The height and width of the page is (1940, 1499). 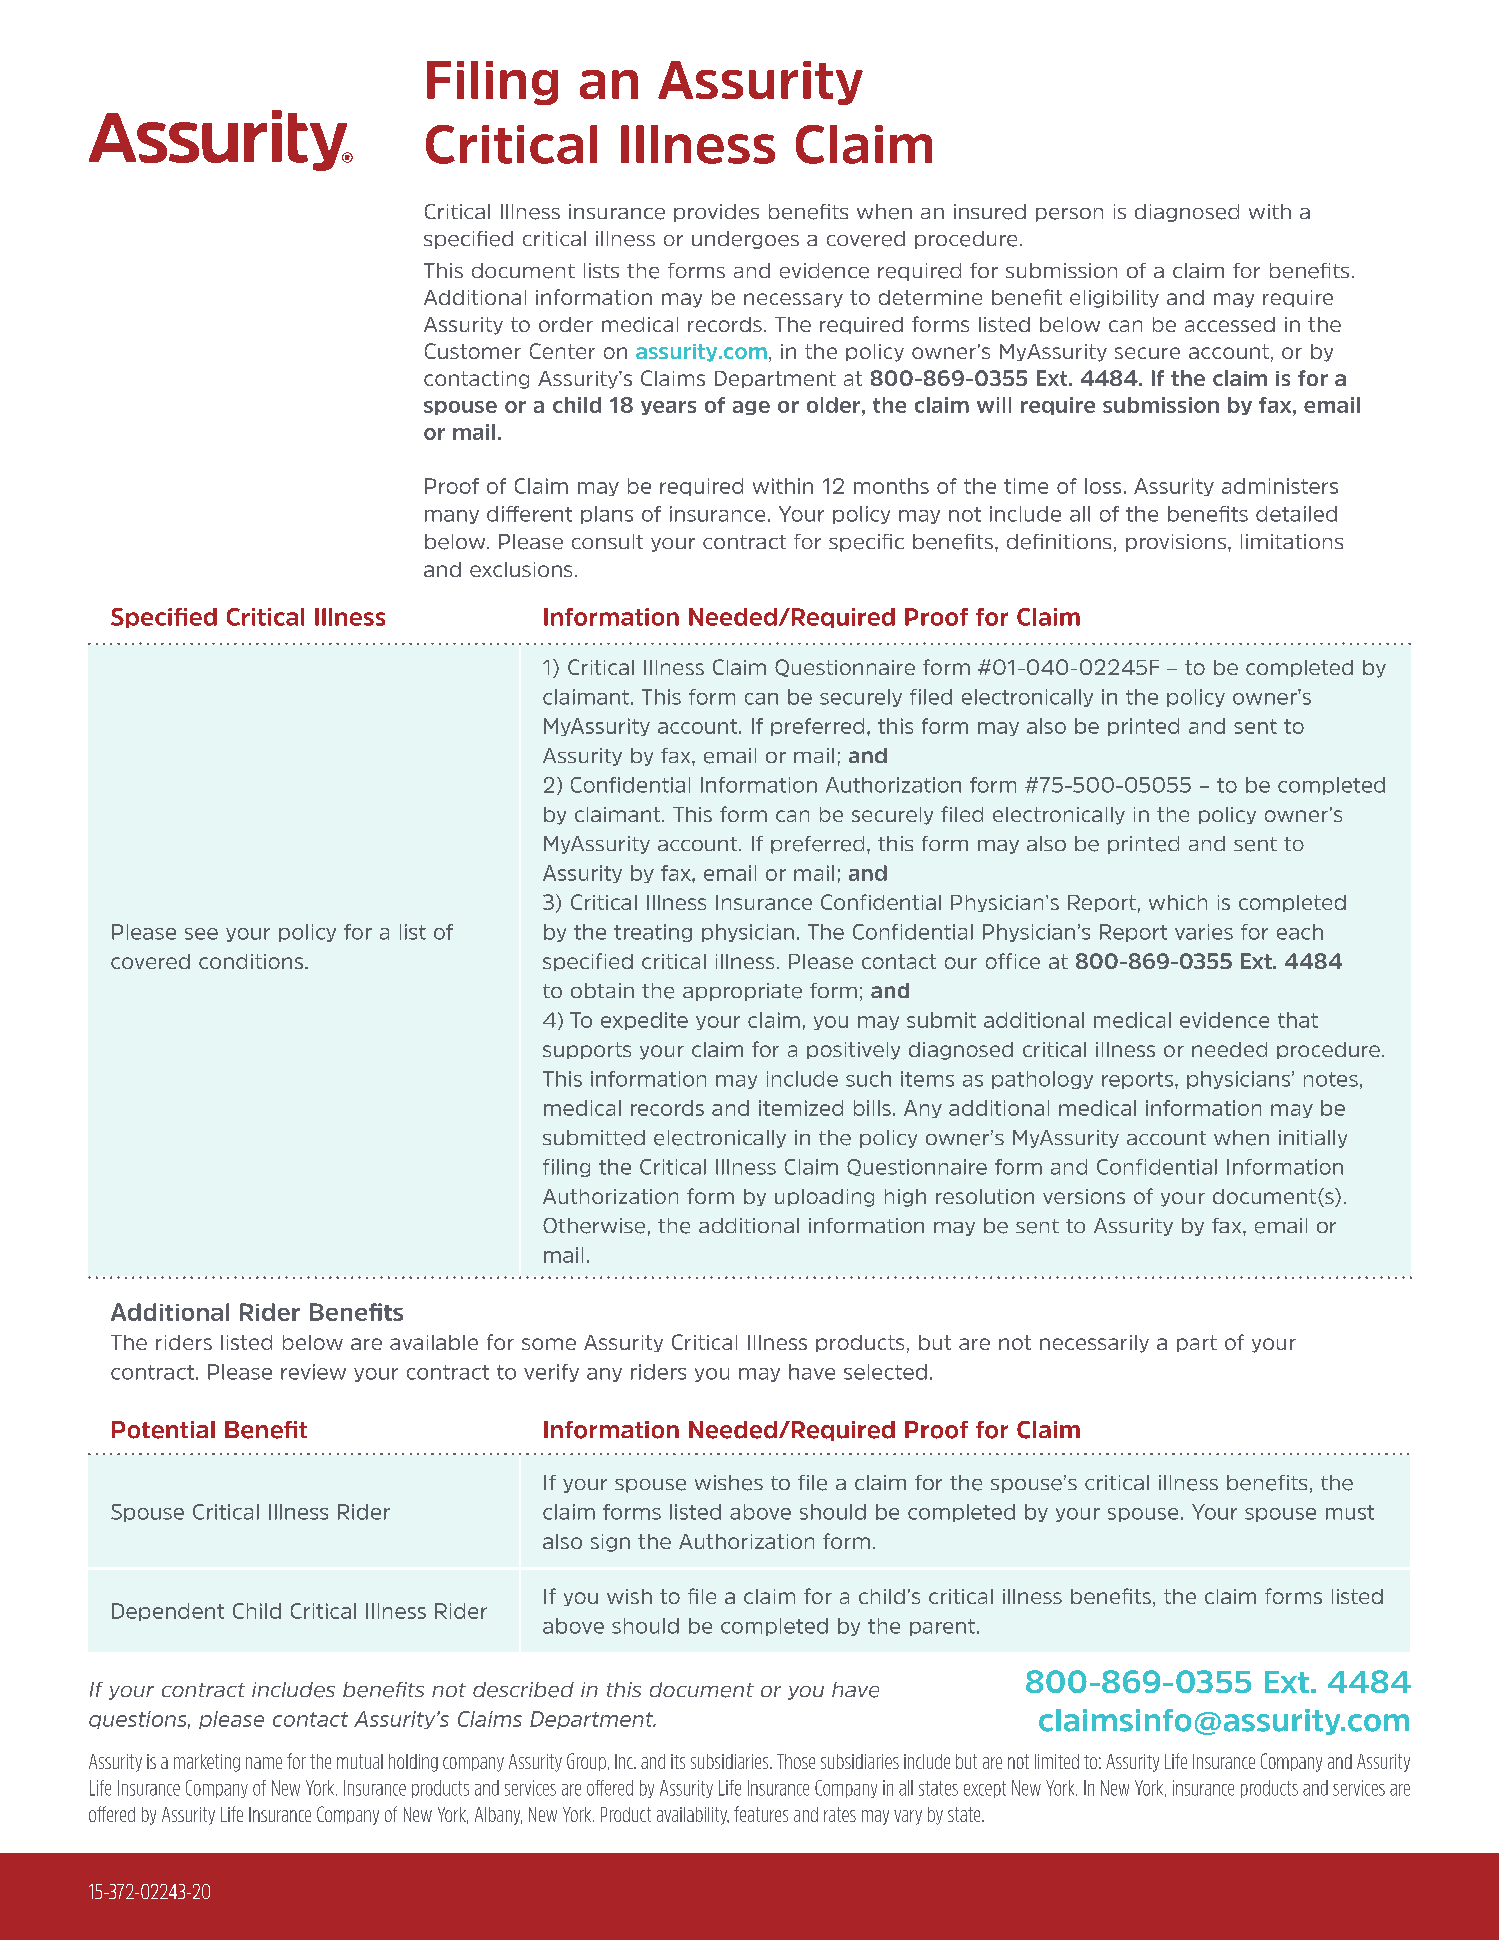 What do you see at coordinates (742, 992) in the page?
I see `appropriate` at bounding box center [742, 992].
